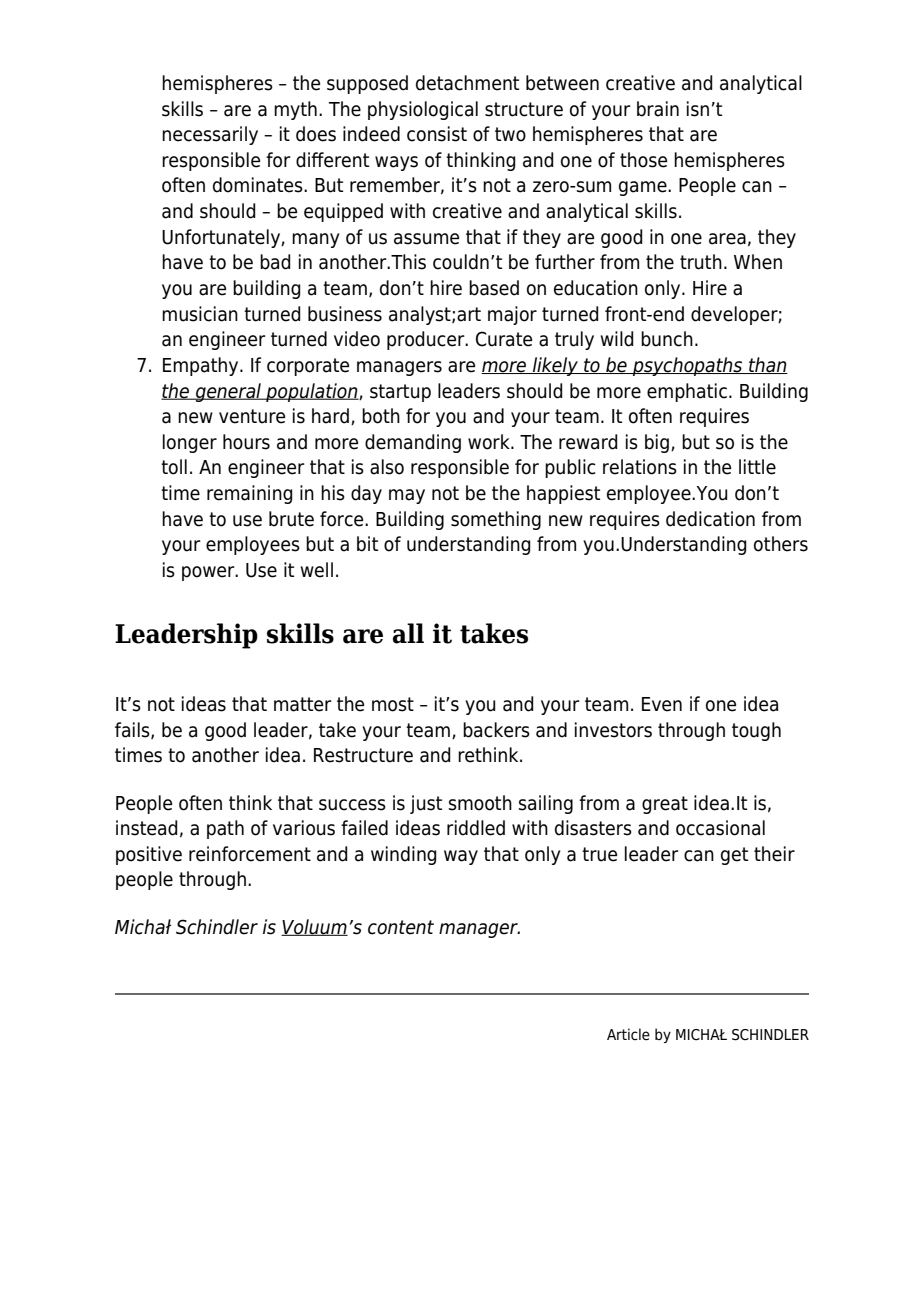 Image resolution: width=924 pixels, height=1308 pixels. I want to click on Even, so click(662, 704).
